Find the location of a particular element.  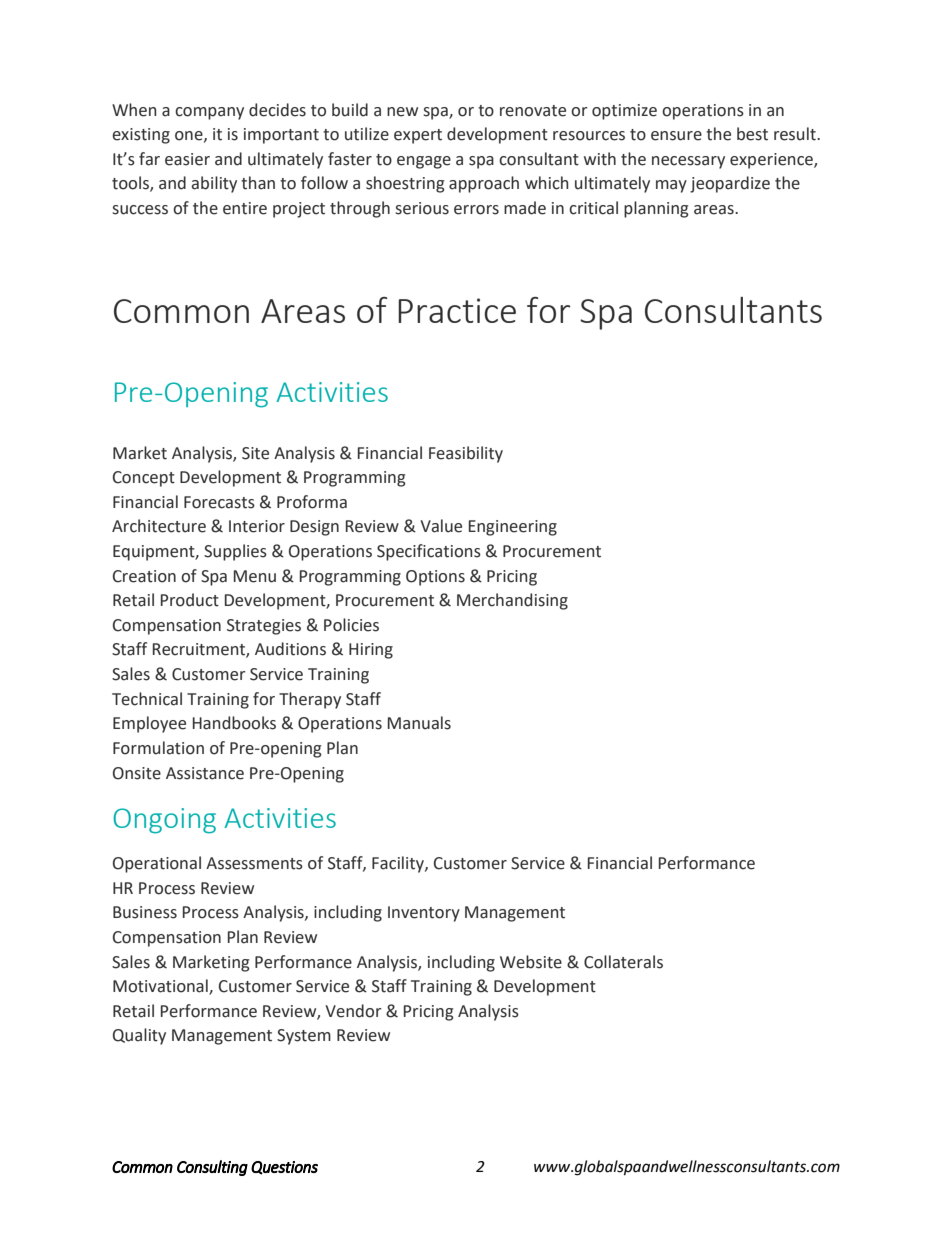

Engineering is located at coordinates (513, 528).
